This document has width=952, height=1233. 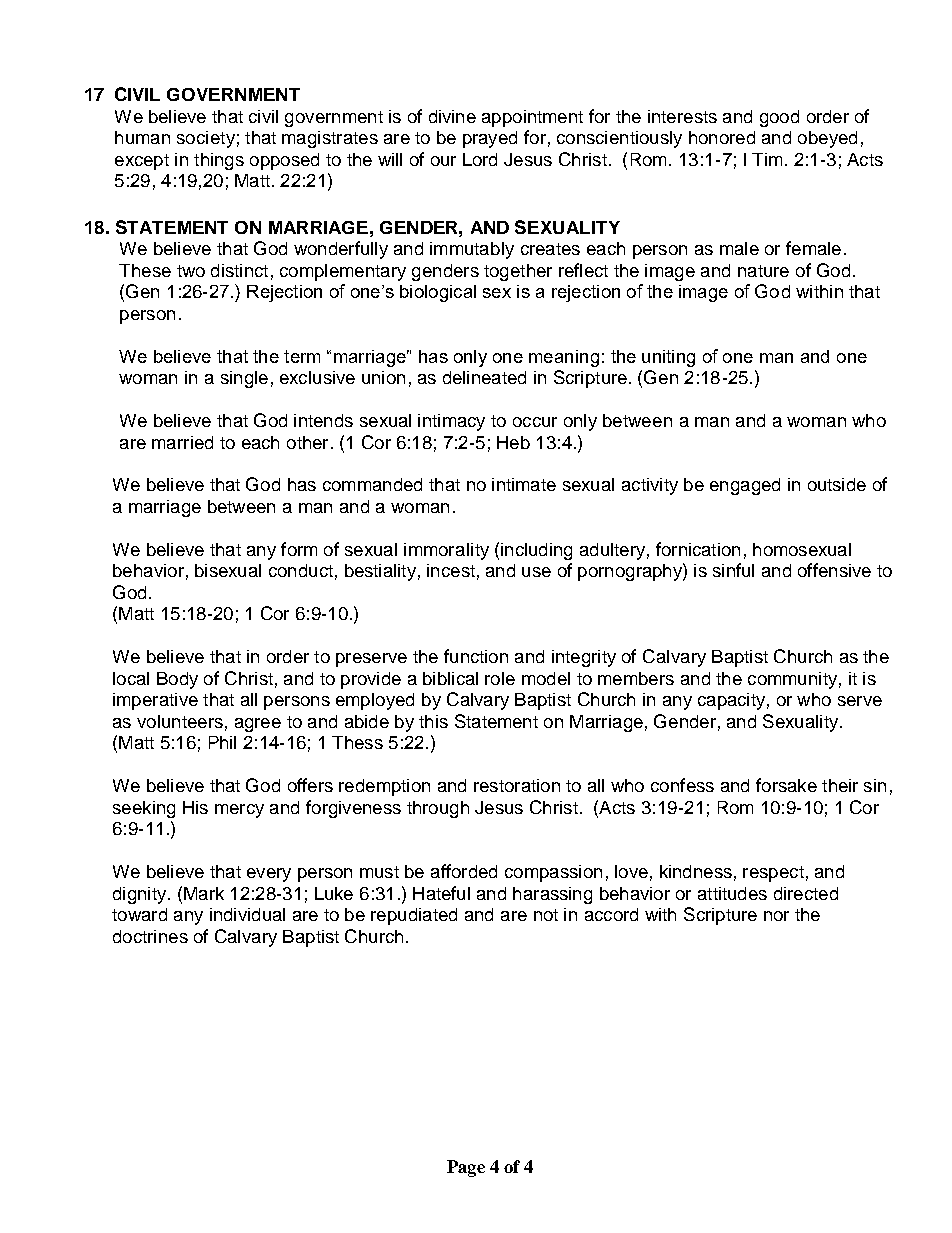 What do you see at coordinates (204, 893) in the document?
I see `Mark` at bounding box center [204, 893].
